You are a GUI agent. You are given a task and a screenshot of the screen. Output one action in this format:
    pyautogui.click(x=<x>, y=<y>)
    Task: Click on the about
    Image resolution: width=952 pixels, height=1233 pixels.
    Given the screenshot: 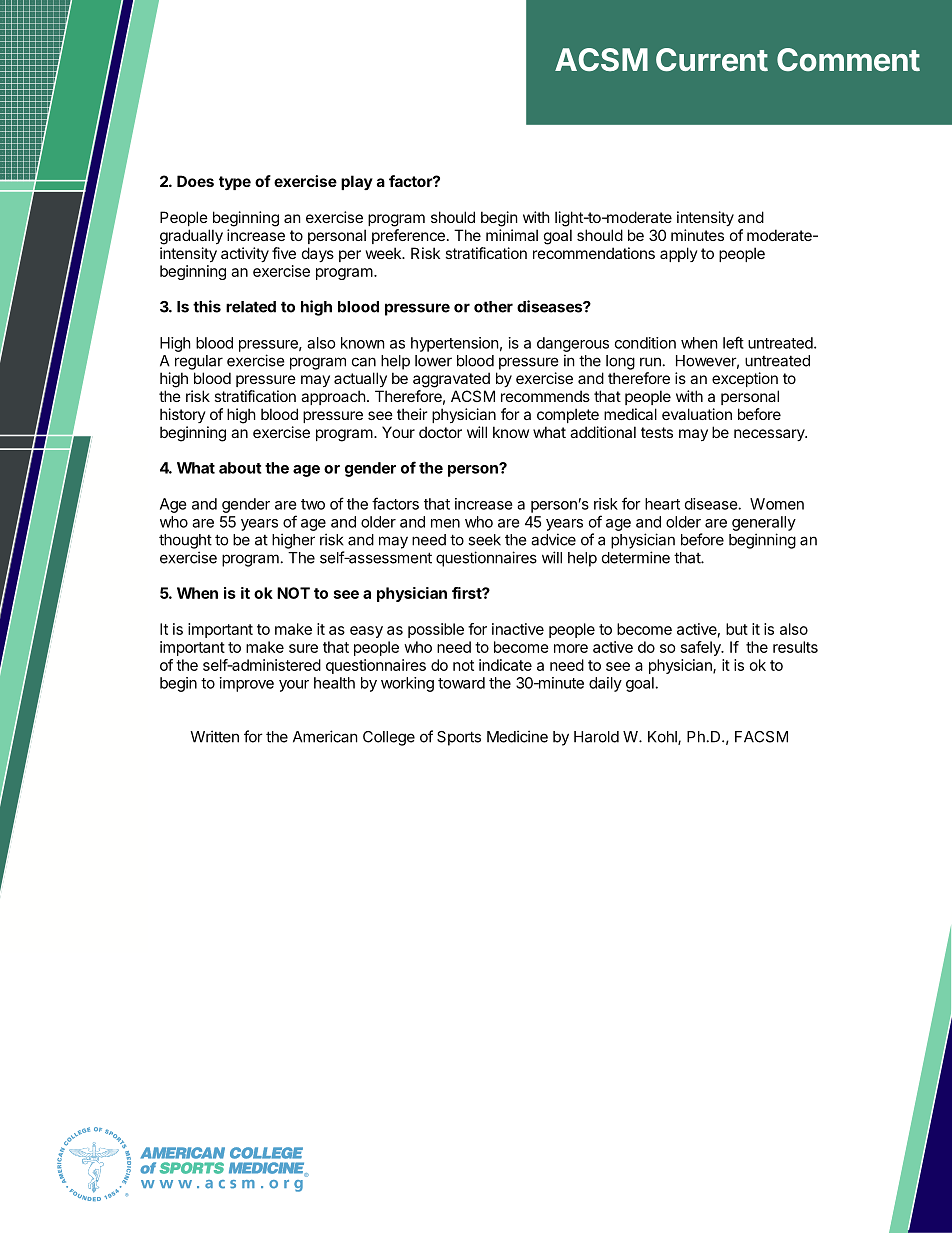 What is the action you would take?
    pyautogui.click(x=240, y=468)
